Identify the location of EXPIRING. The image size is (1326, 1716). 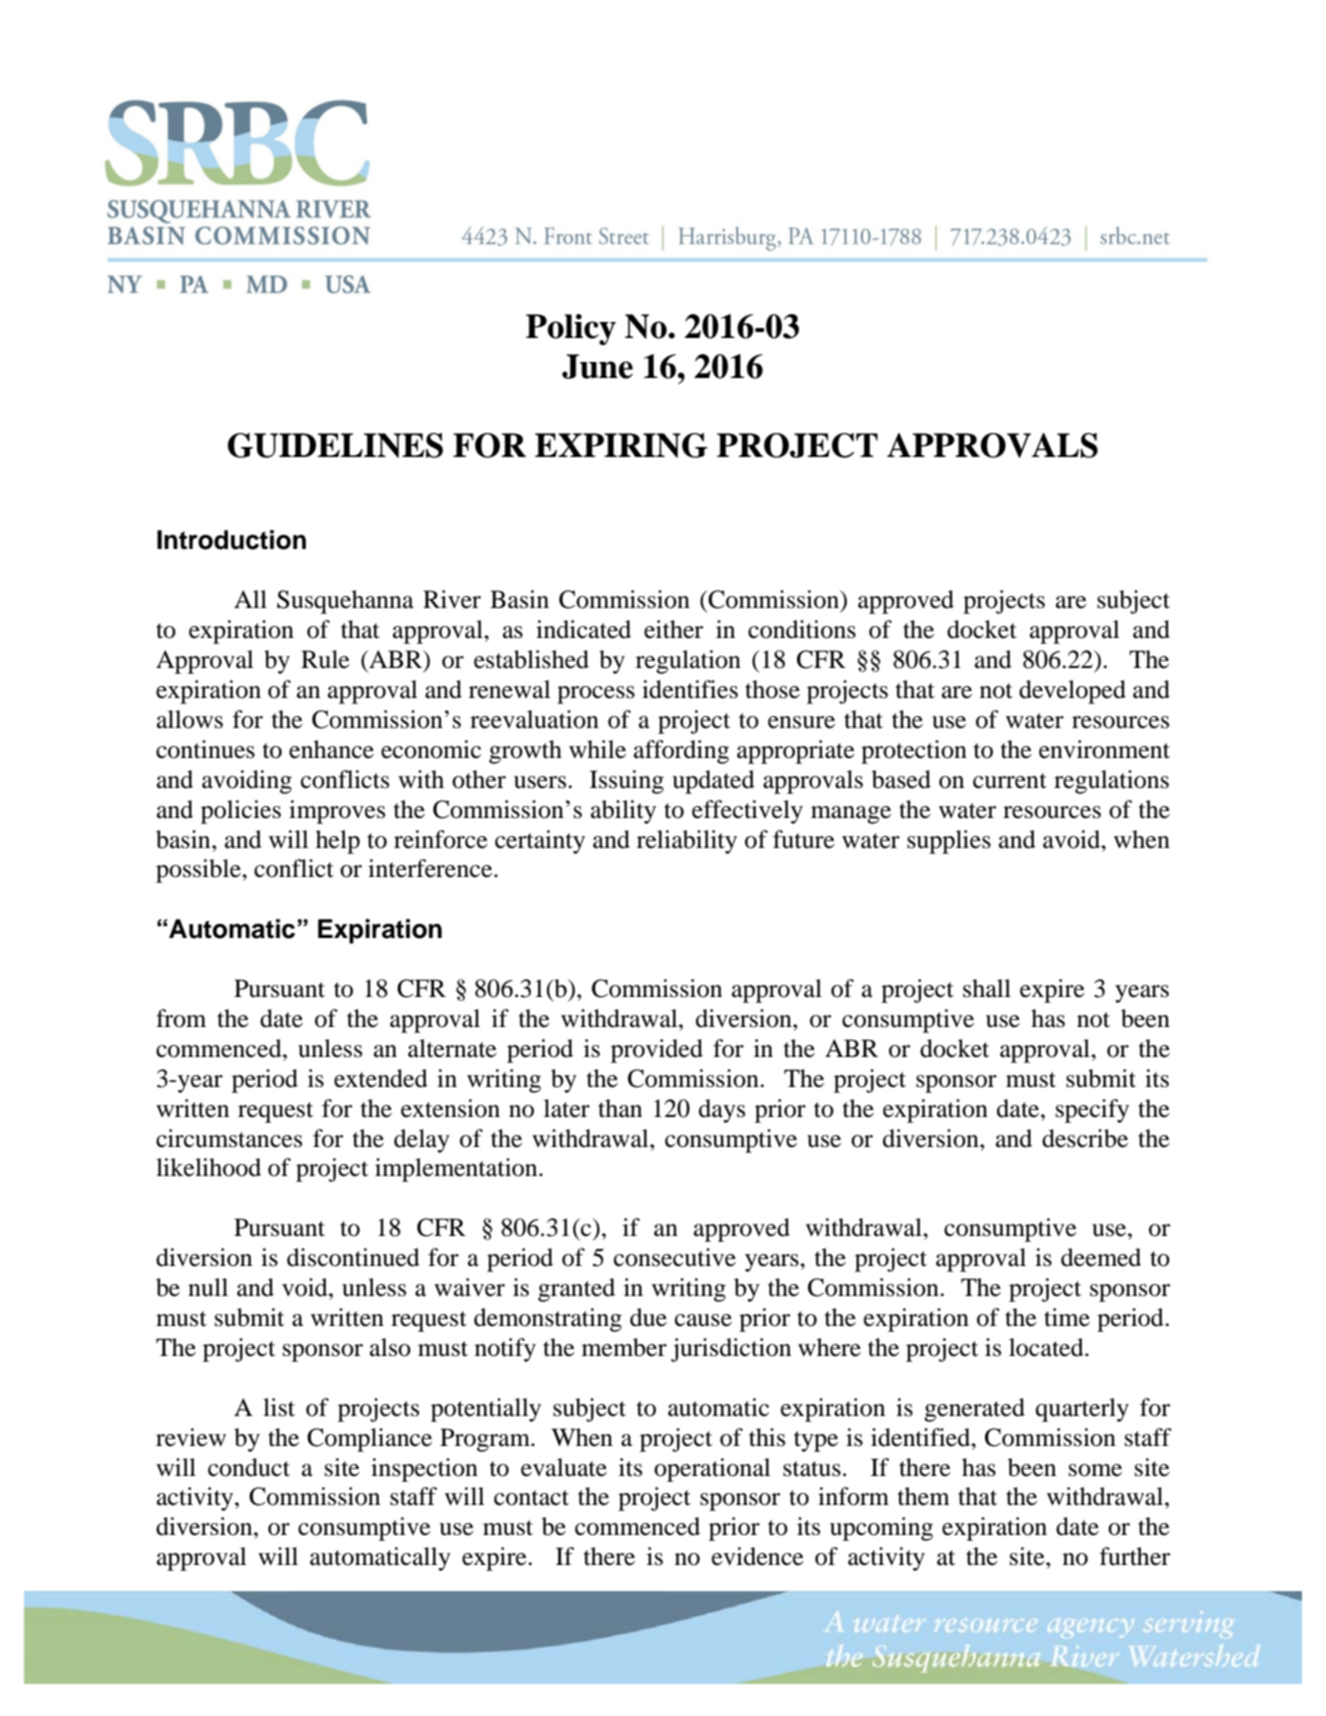
(621, 445).
